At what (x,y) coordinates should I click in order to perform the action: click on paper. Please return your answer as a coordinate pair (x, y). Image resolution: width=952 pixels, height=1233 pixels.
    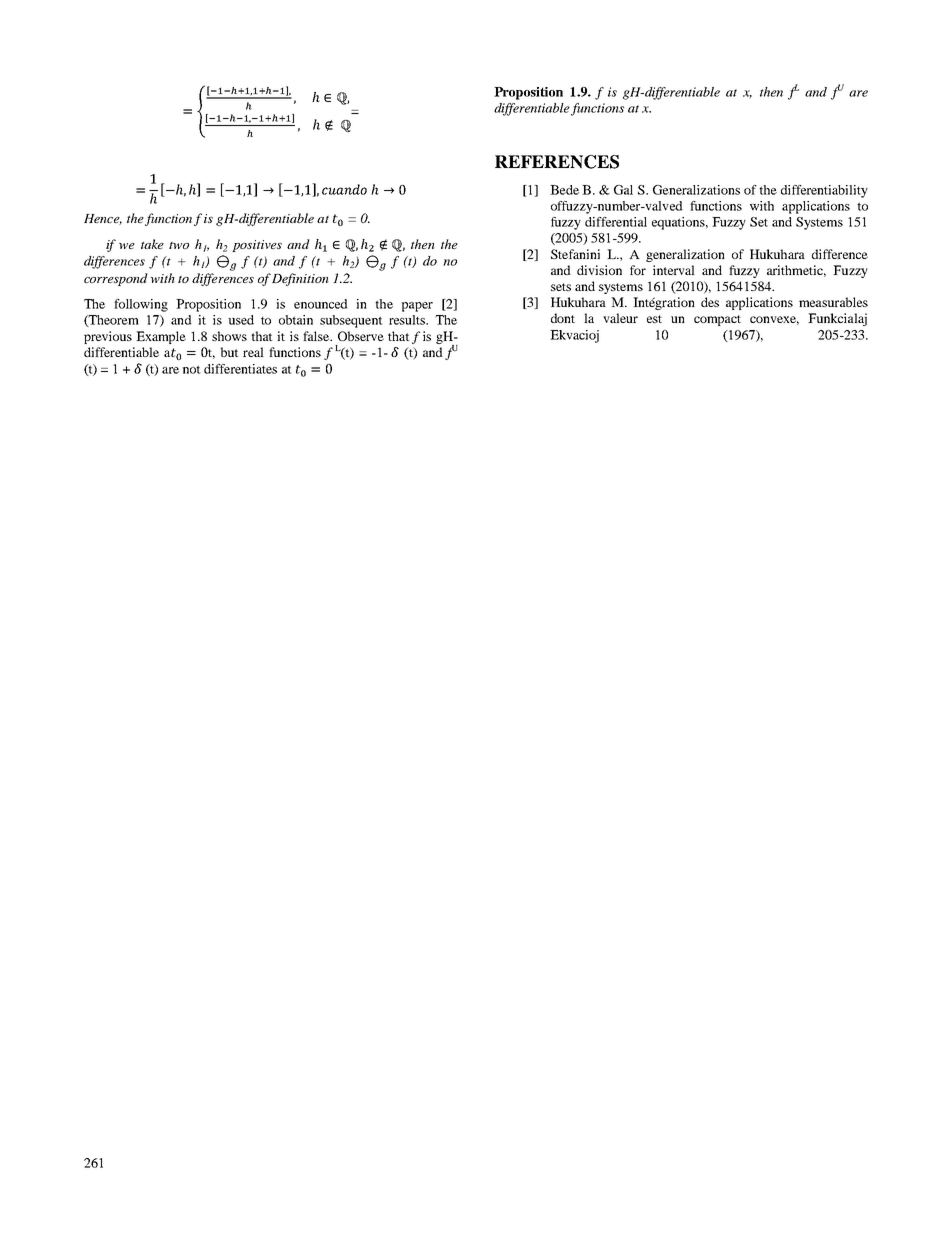
    Looking at the image, I should click on (417, 307).
